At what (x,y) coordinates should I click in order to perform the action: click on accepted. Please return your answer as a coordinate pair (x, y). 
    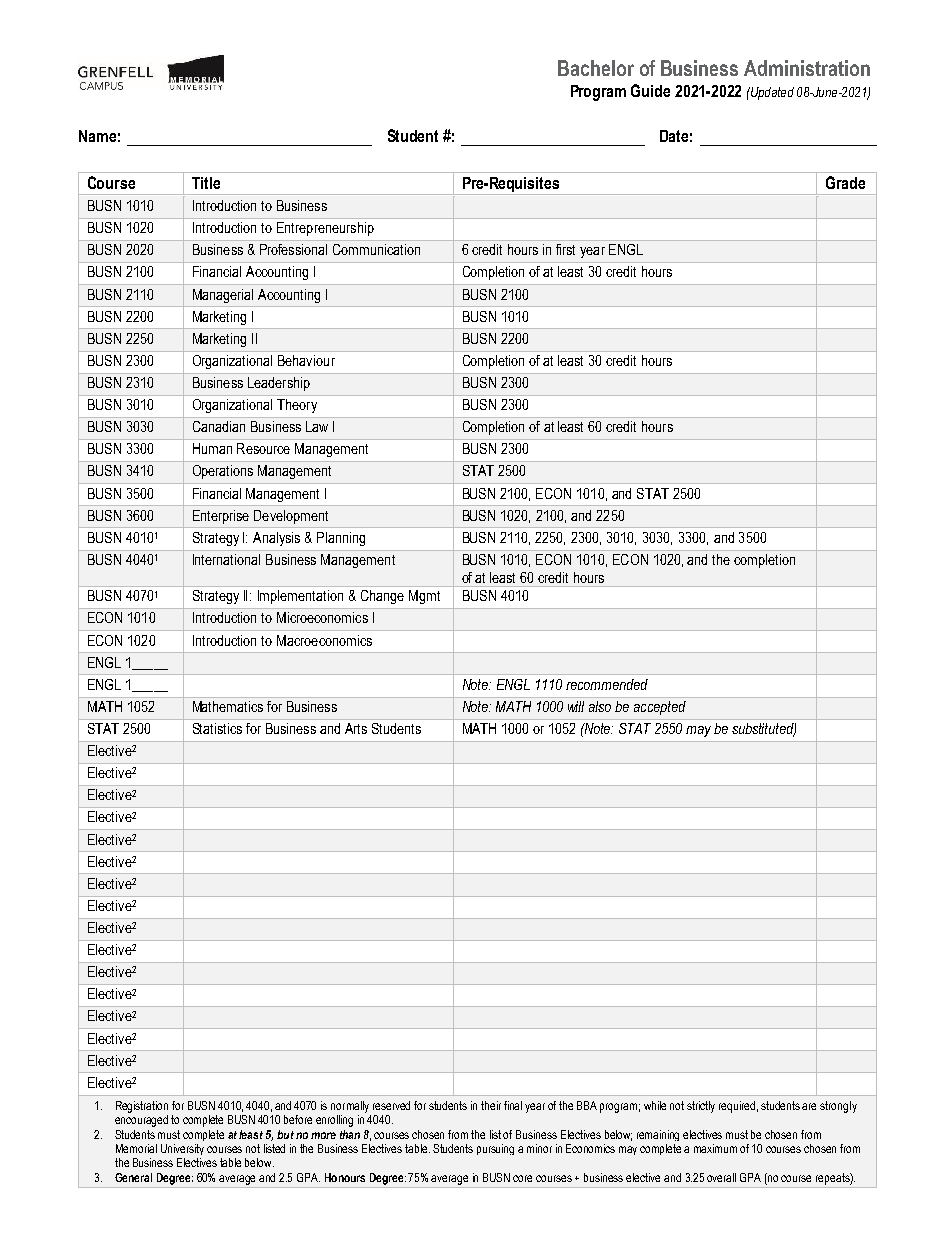
    Looking at the image, I should click on (660, 708).
